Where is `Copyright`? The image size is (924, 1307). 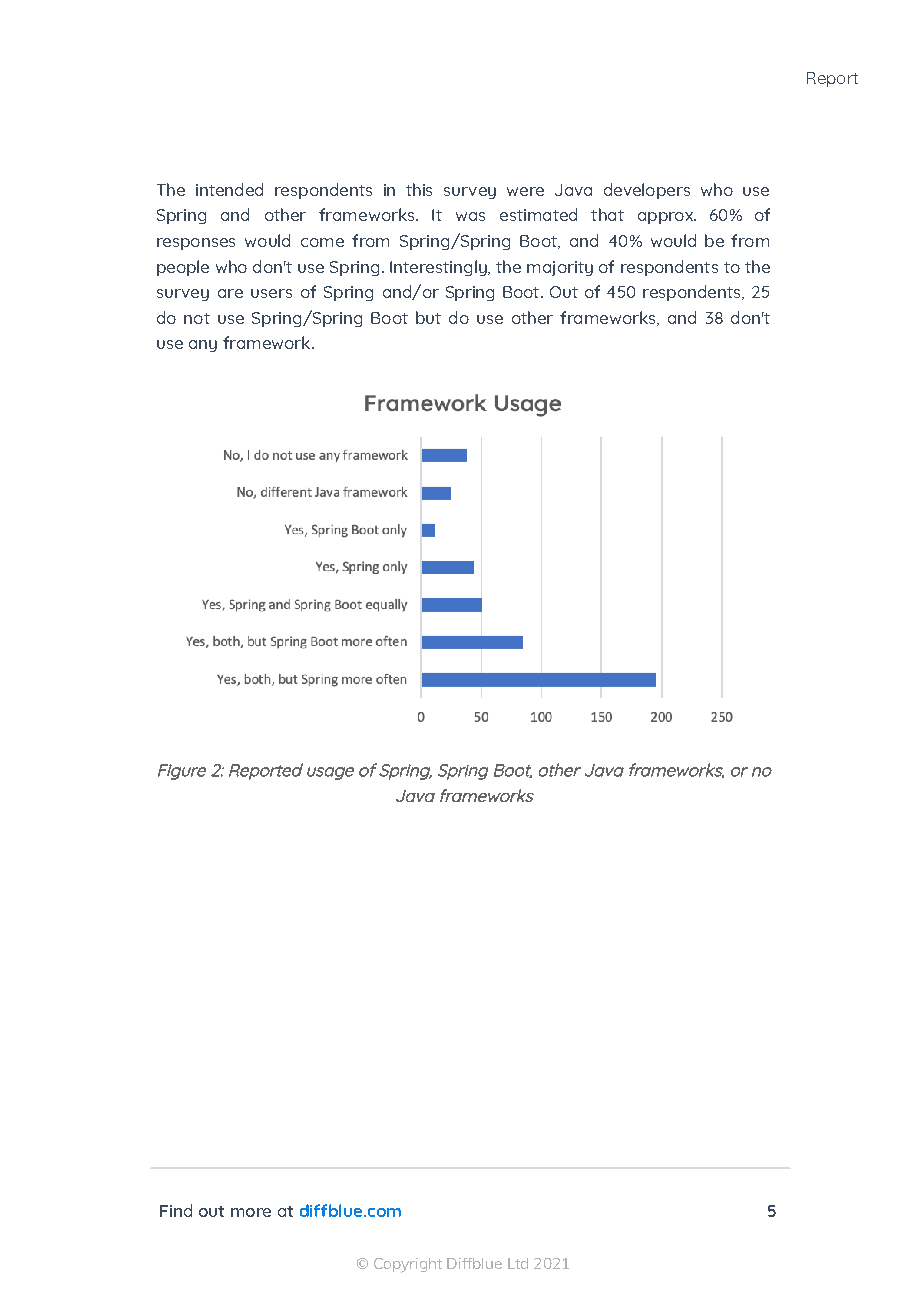 Copyright is located at coordinates (408, 1265).
